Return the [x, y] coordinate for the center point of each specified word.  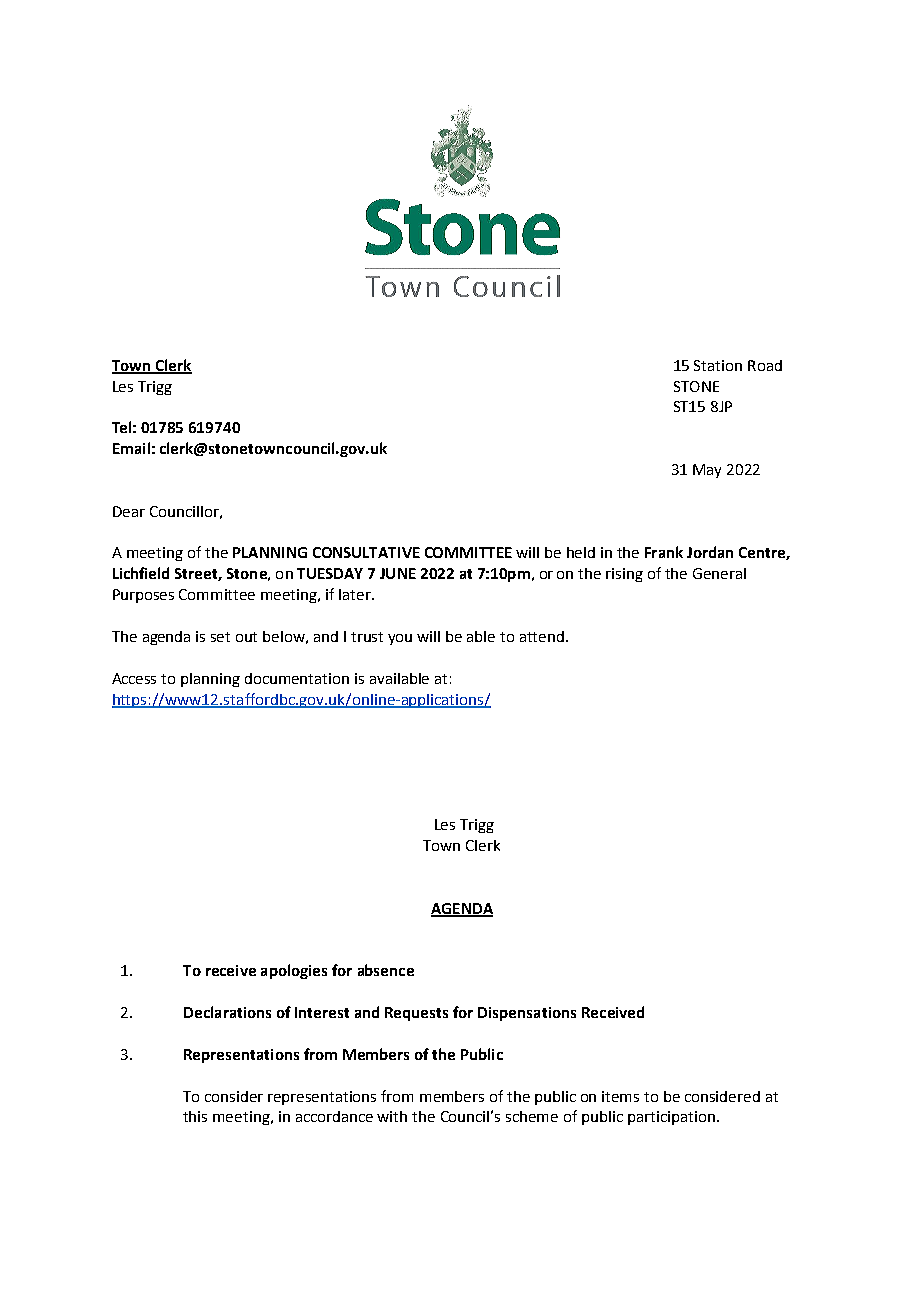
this [195, 1116]
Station [718, 365]
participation [671, 1118]
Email [131, 448]
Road [765, 365]
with [392, 1116]
